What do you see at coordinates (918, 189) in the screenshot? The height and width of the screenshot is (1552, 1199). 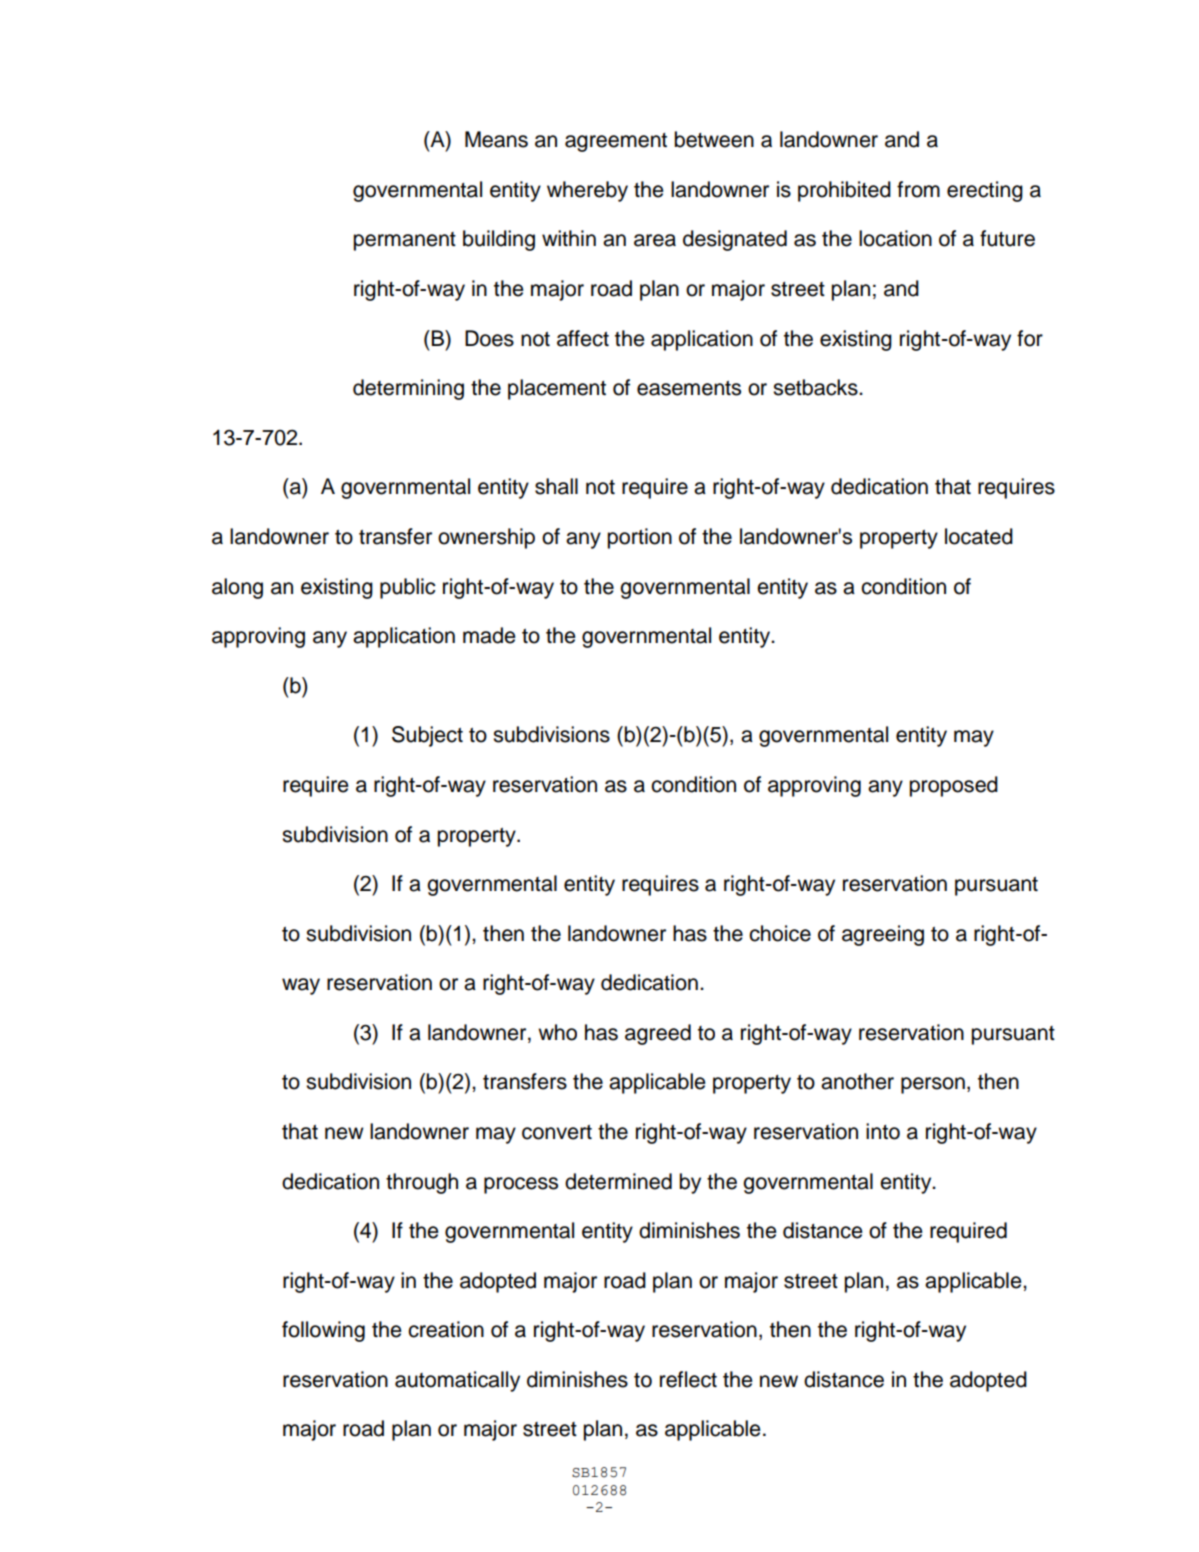 I see `from` at bounding box center [918, 189].
